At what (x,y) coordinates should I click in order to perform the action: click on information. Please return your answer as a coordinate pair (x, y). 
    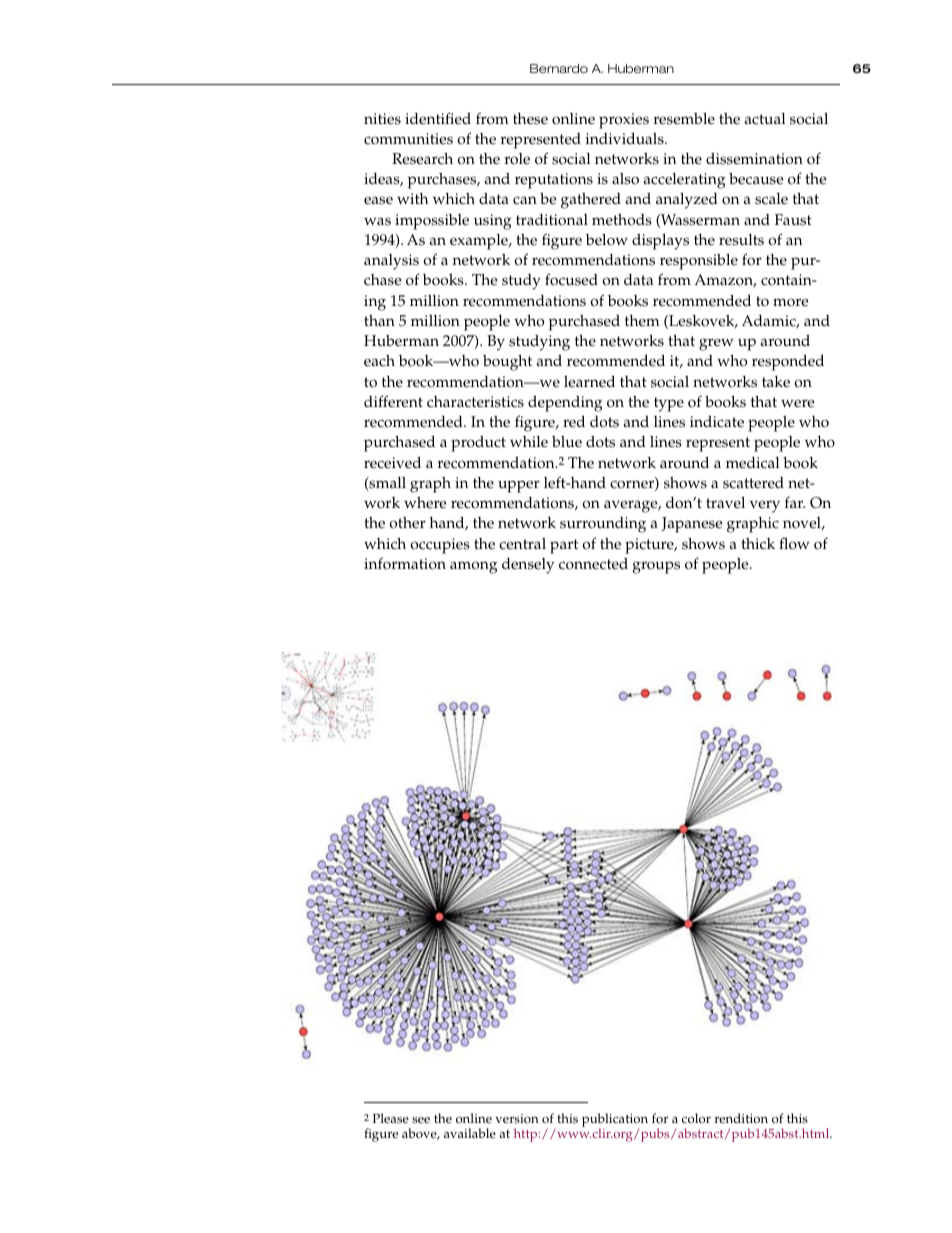
    Looking at the image, I should click on (405, 563).
